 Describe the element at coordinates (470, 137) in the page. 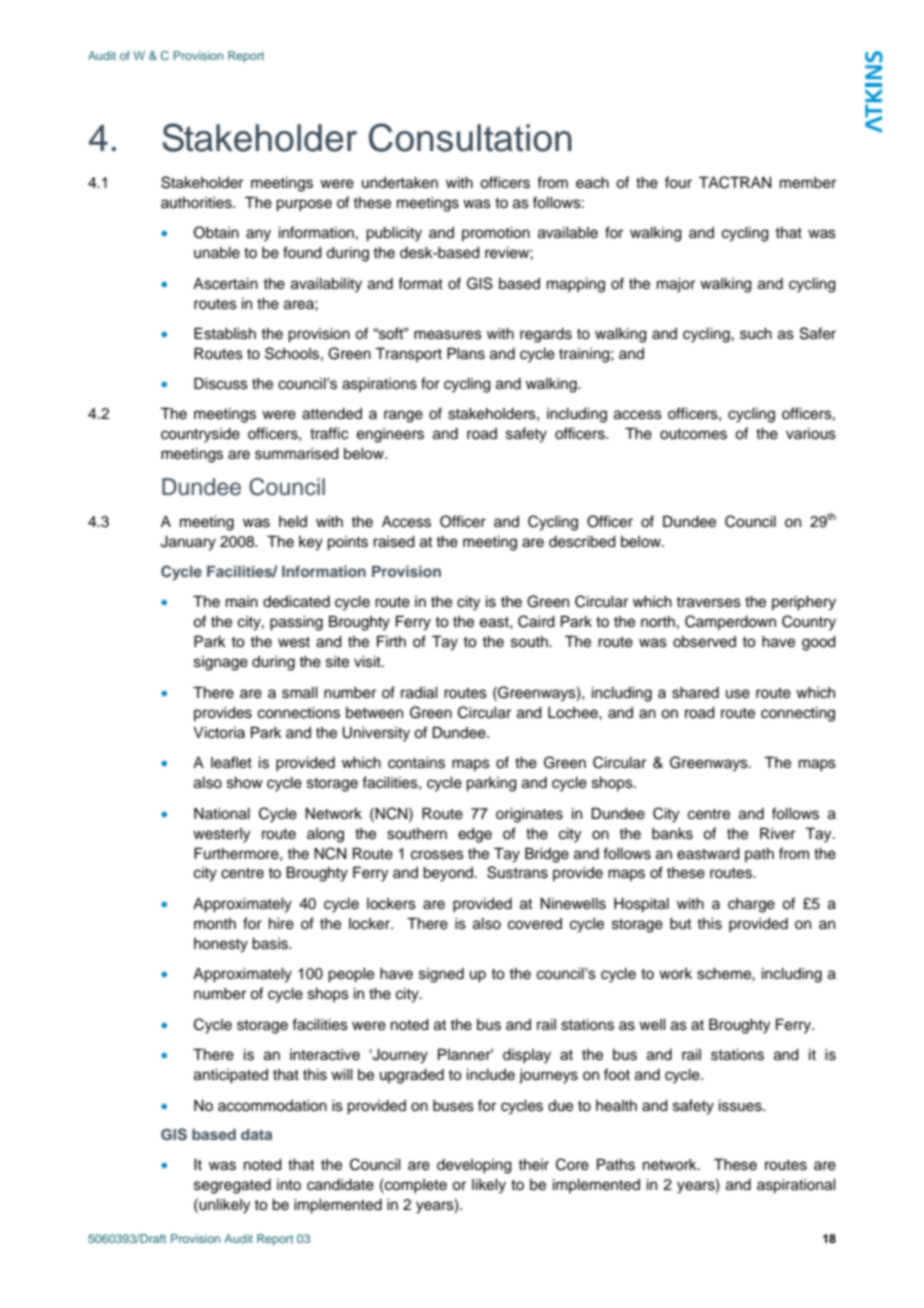

I see `Consultation` at that location.
